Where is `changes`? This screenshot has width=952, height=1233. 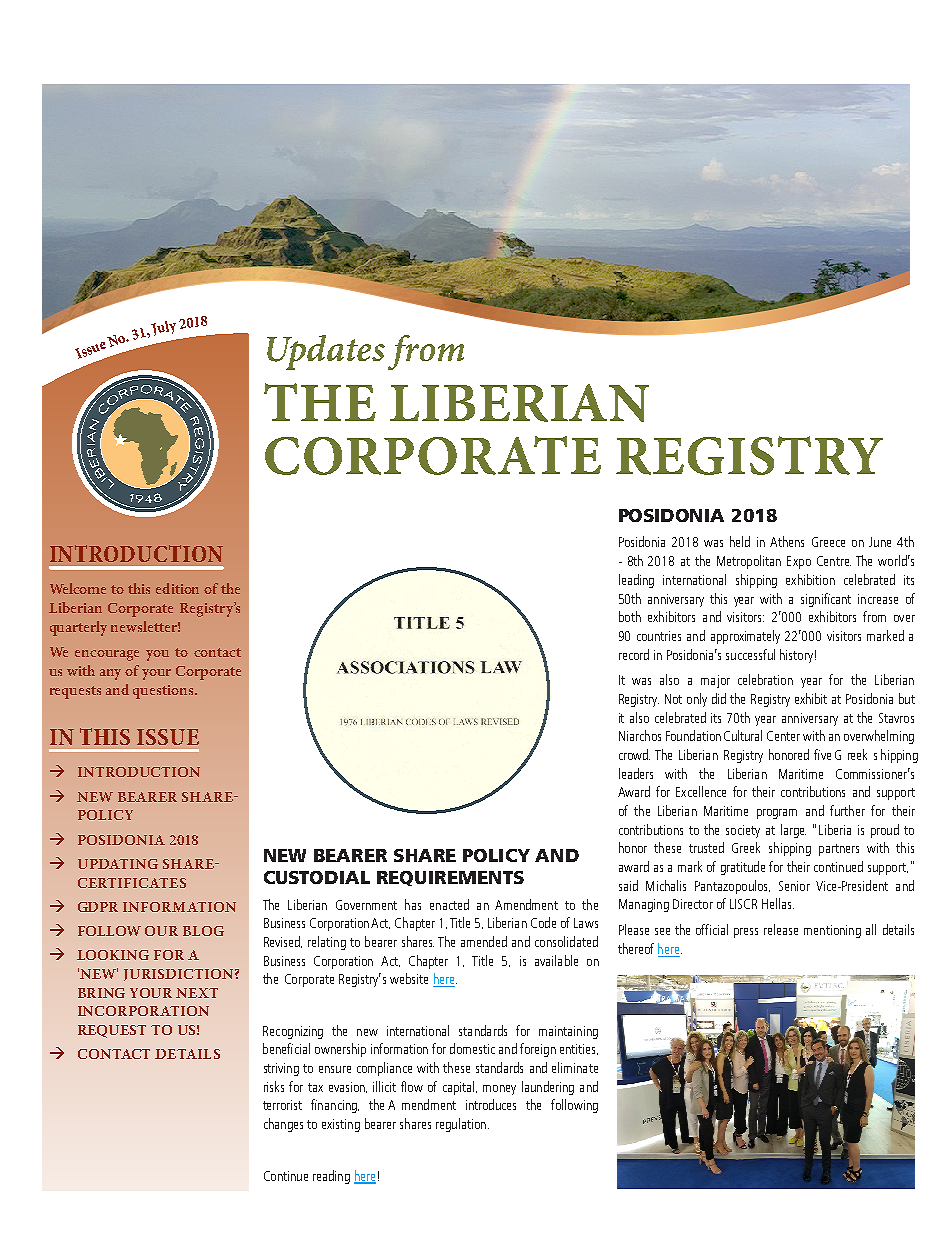
changes is located at coordinates (283, 1125).
